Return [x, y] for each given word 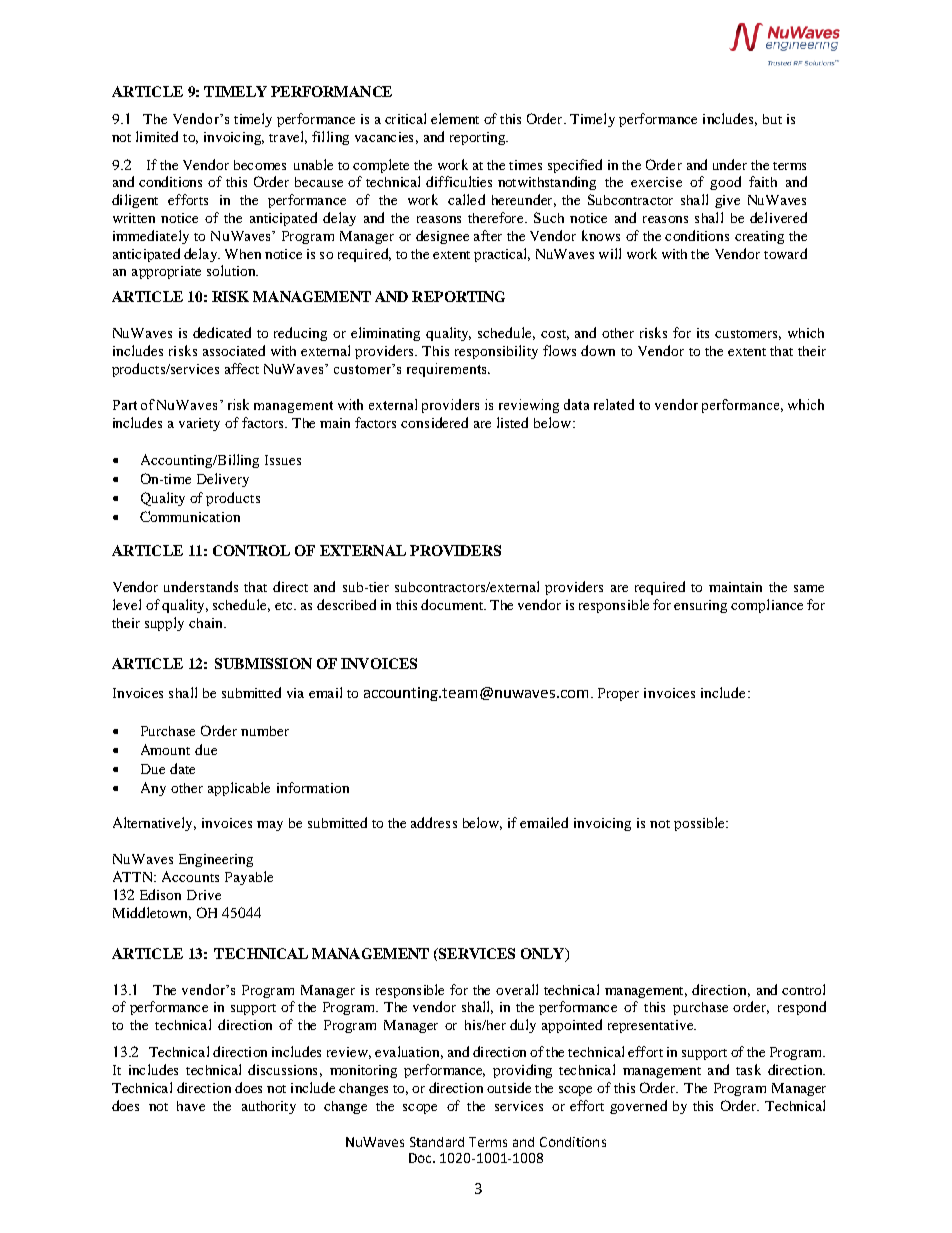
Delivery [223, 480]
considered [434, 422]
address [434, 822]
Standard [437, 1142]
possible [700, 824]
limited [157, 136]
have [191, 1106]
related [614, 404]
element [455, 118]
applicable [239, 789]
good [725, 183]
